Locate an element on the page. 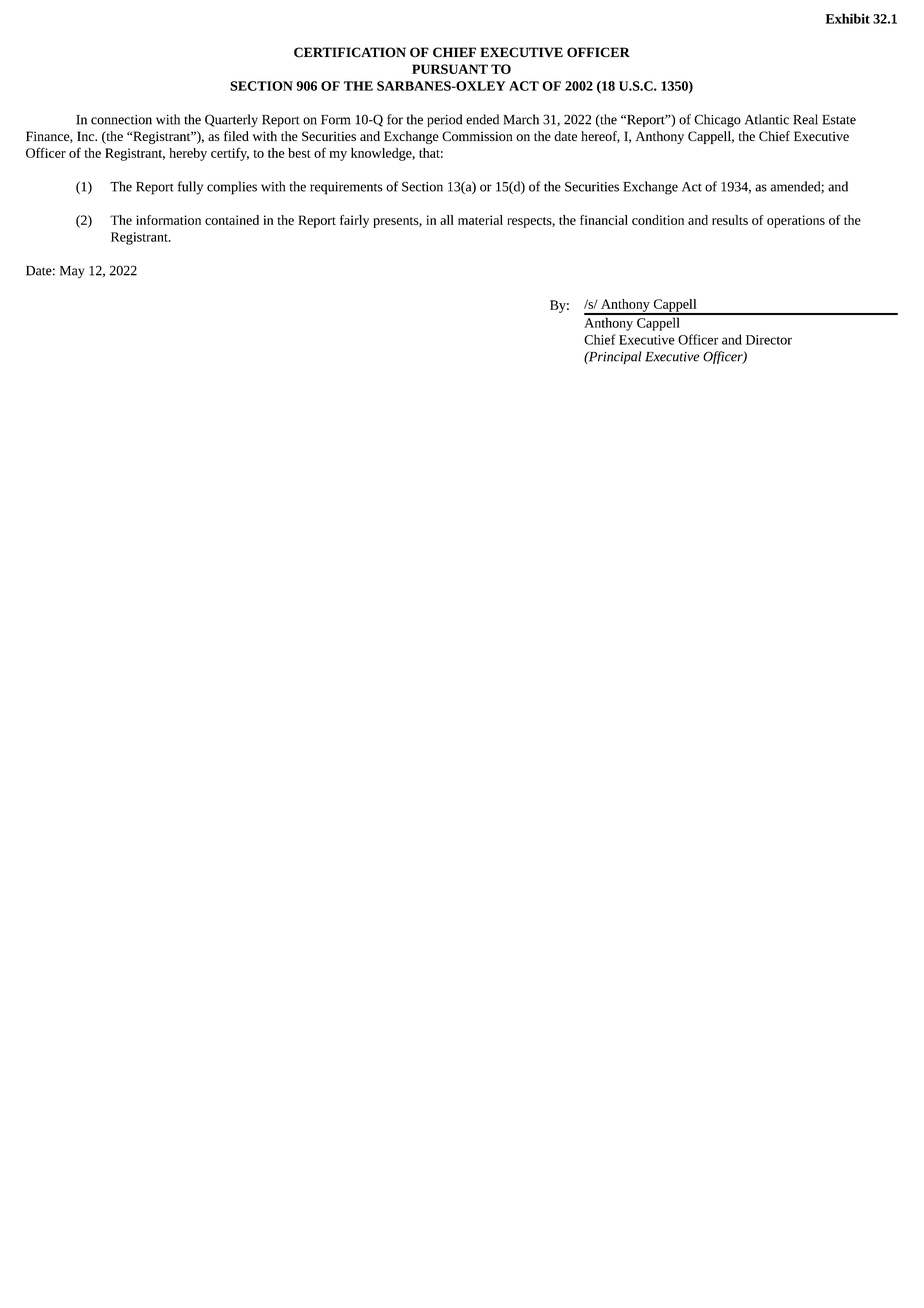 The height and width of the page is (1308, 924). all is located at coordinates (447, 220).
